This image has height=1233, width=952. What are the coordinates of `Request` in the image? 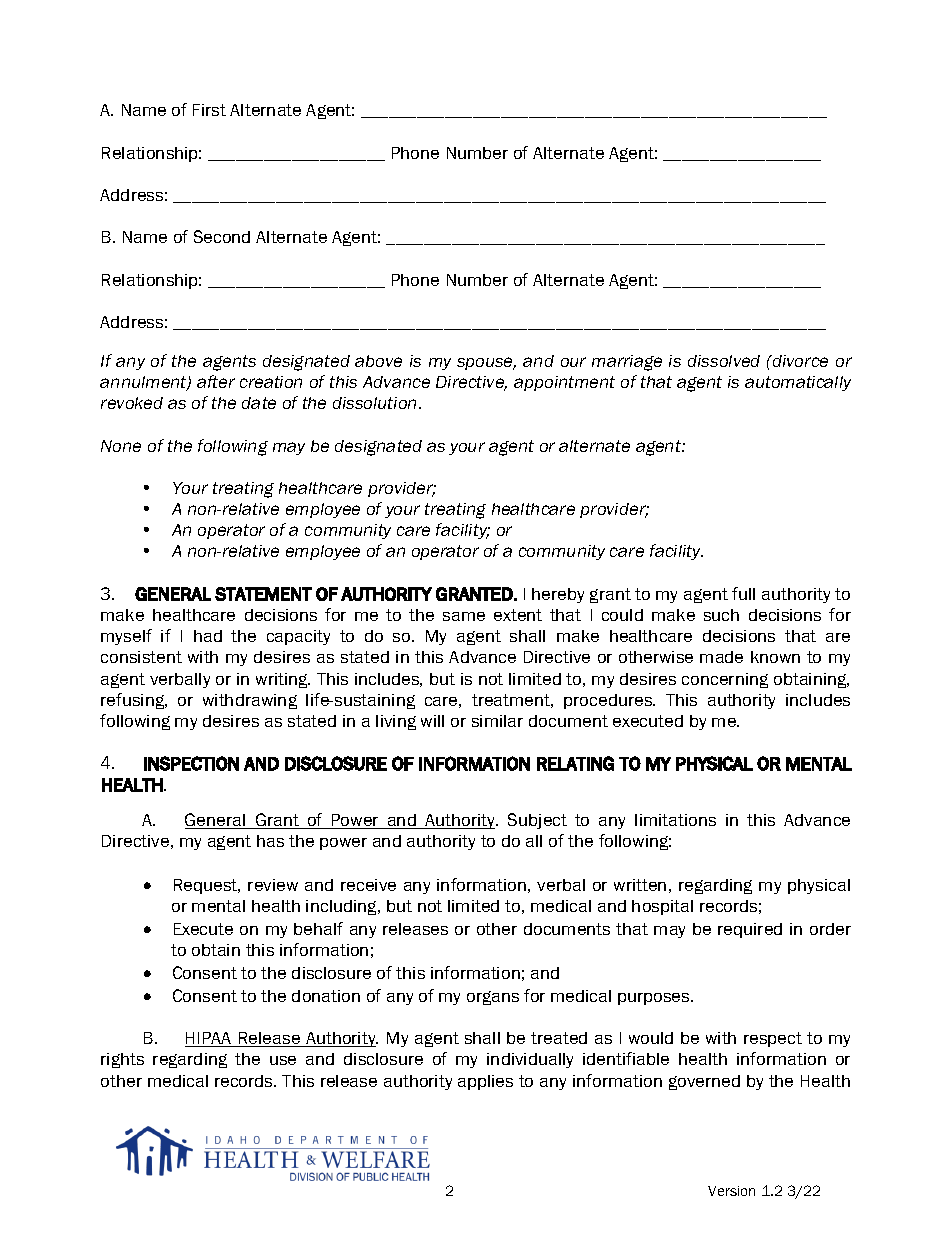 It's located at (207, 886).
